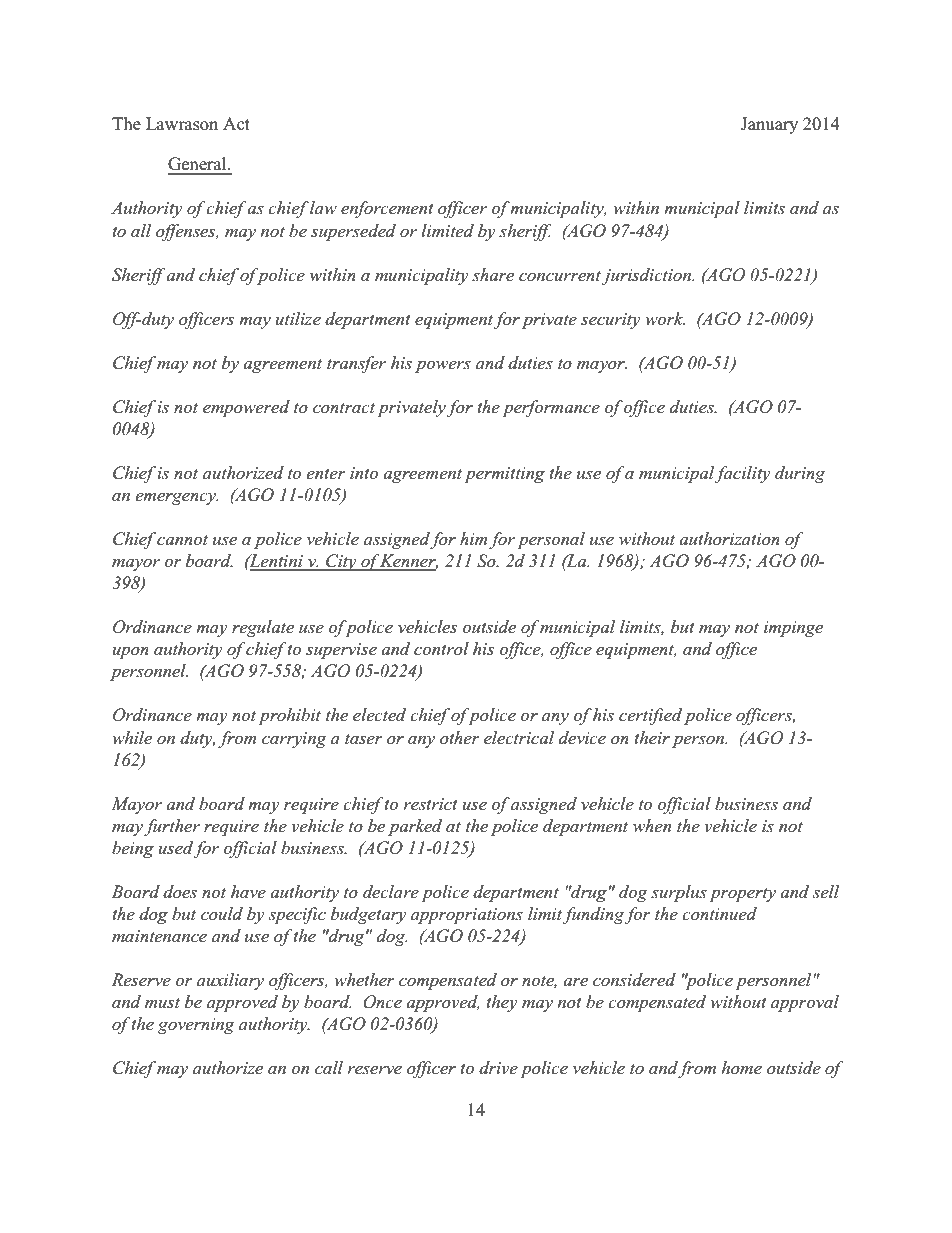 The image size is (952, 1233). What do you see at coordinates (353, 232) in the image?
I see `superseded` at bounding box center [353, 232].
